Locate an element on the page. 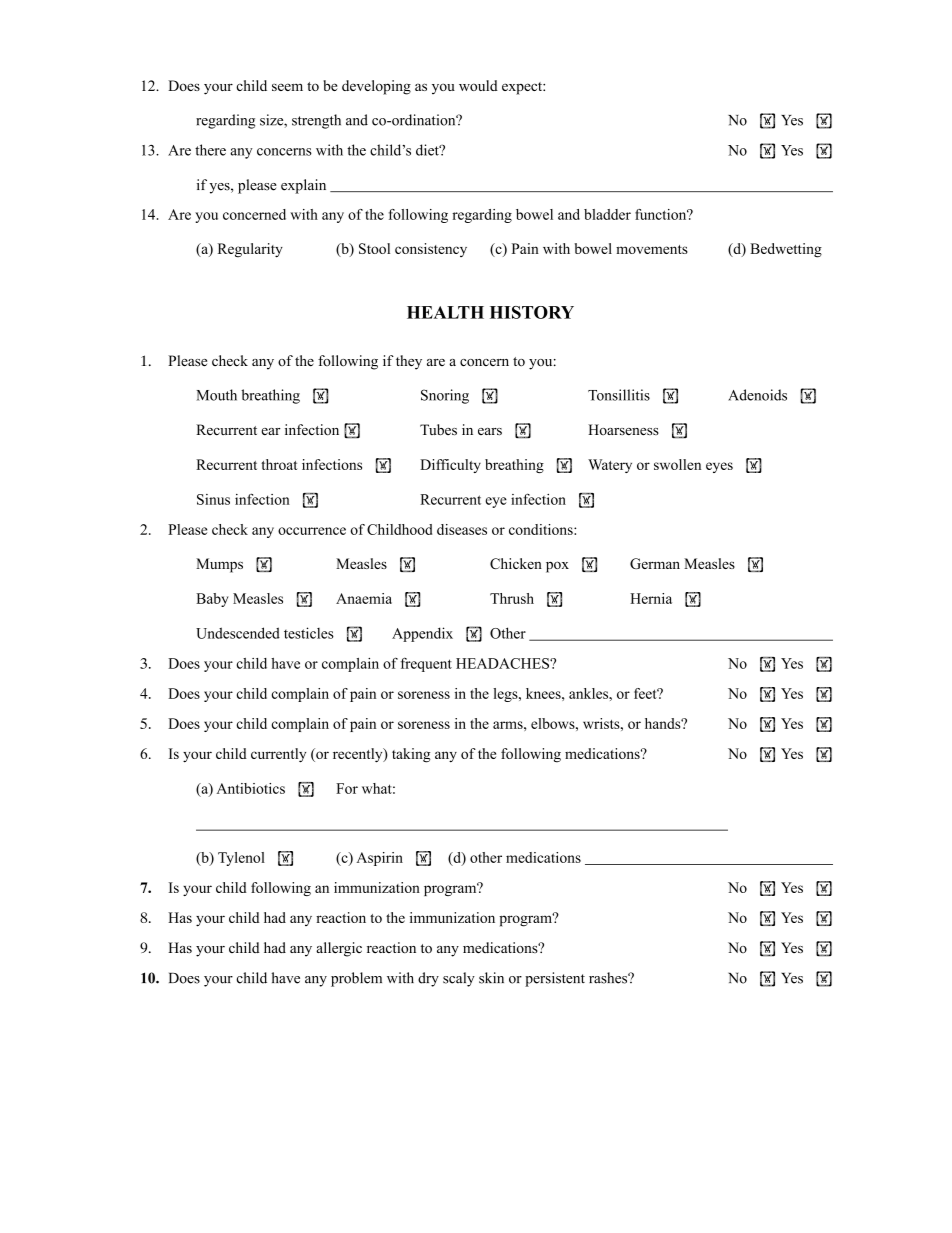 Image resolution: width=952 pixels, height=1233 pixels. seem is located at coordinates (287, 87).
